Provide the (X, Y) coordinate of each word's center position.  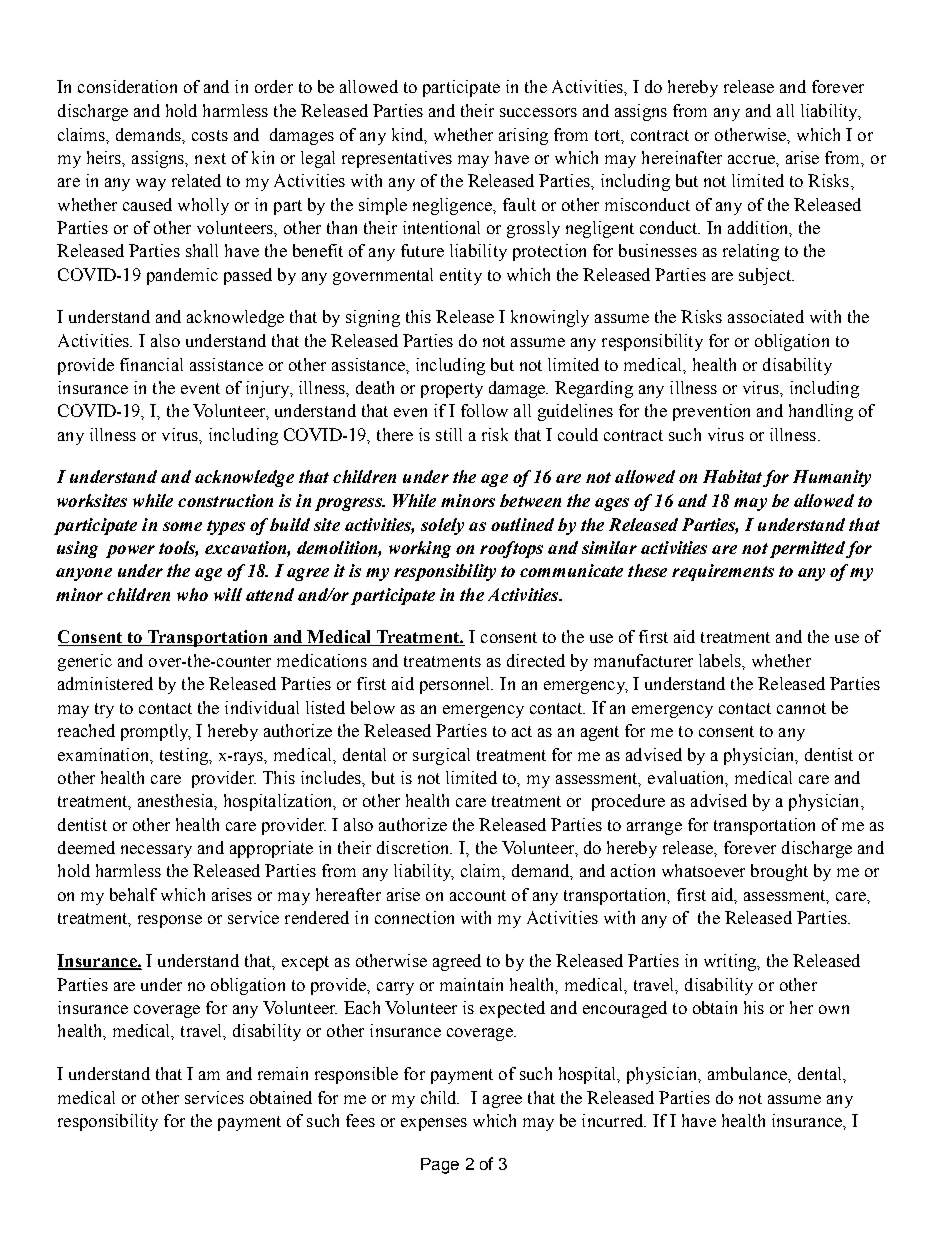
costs (210, 135)
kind (409, 135)
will (228, 594)
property (452, 390)
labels (721, 660)
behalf (133, 894)
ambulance (748, 1073)
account (478, 895)
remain (283, 1073)
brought (779, 872)
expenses (434, 1124)
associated (766, 316)
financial (151, 364)
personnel (456, 685)
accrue (752, 159)
